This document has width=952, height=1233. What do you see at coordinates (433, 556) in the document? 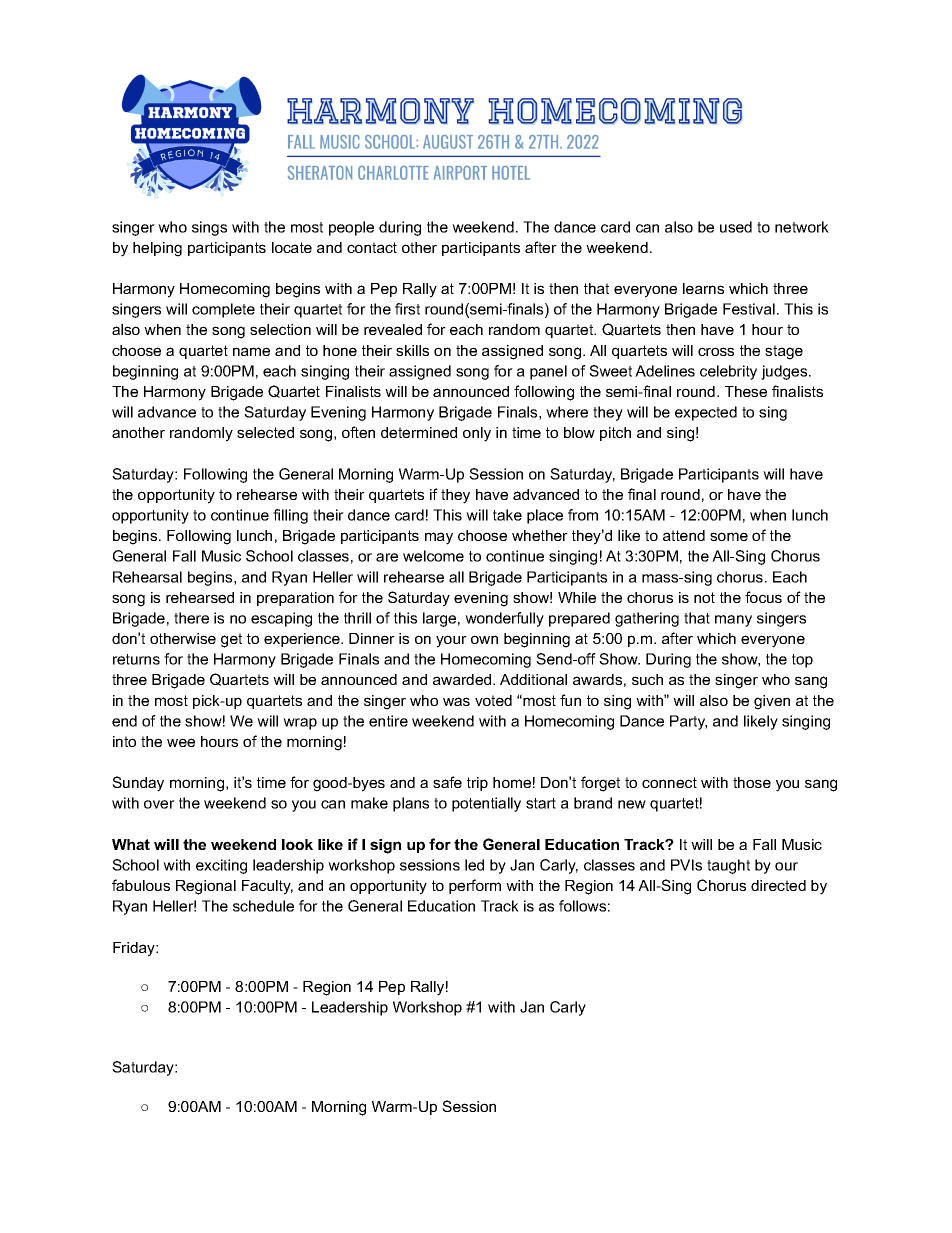
I see `welcome` at bounding box center [433, 556].
